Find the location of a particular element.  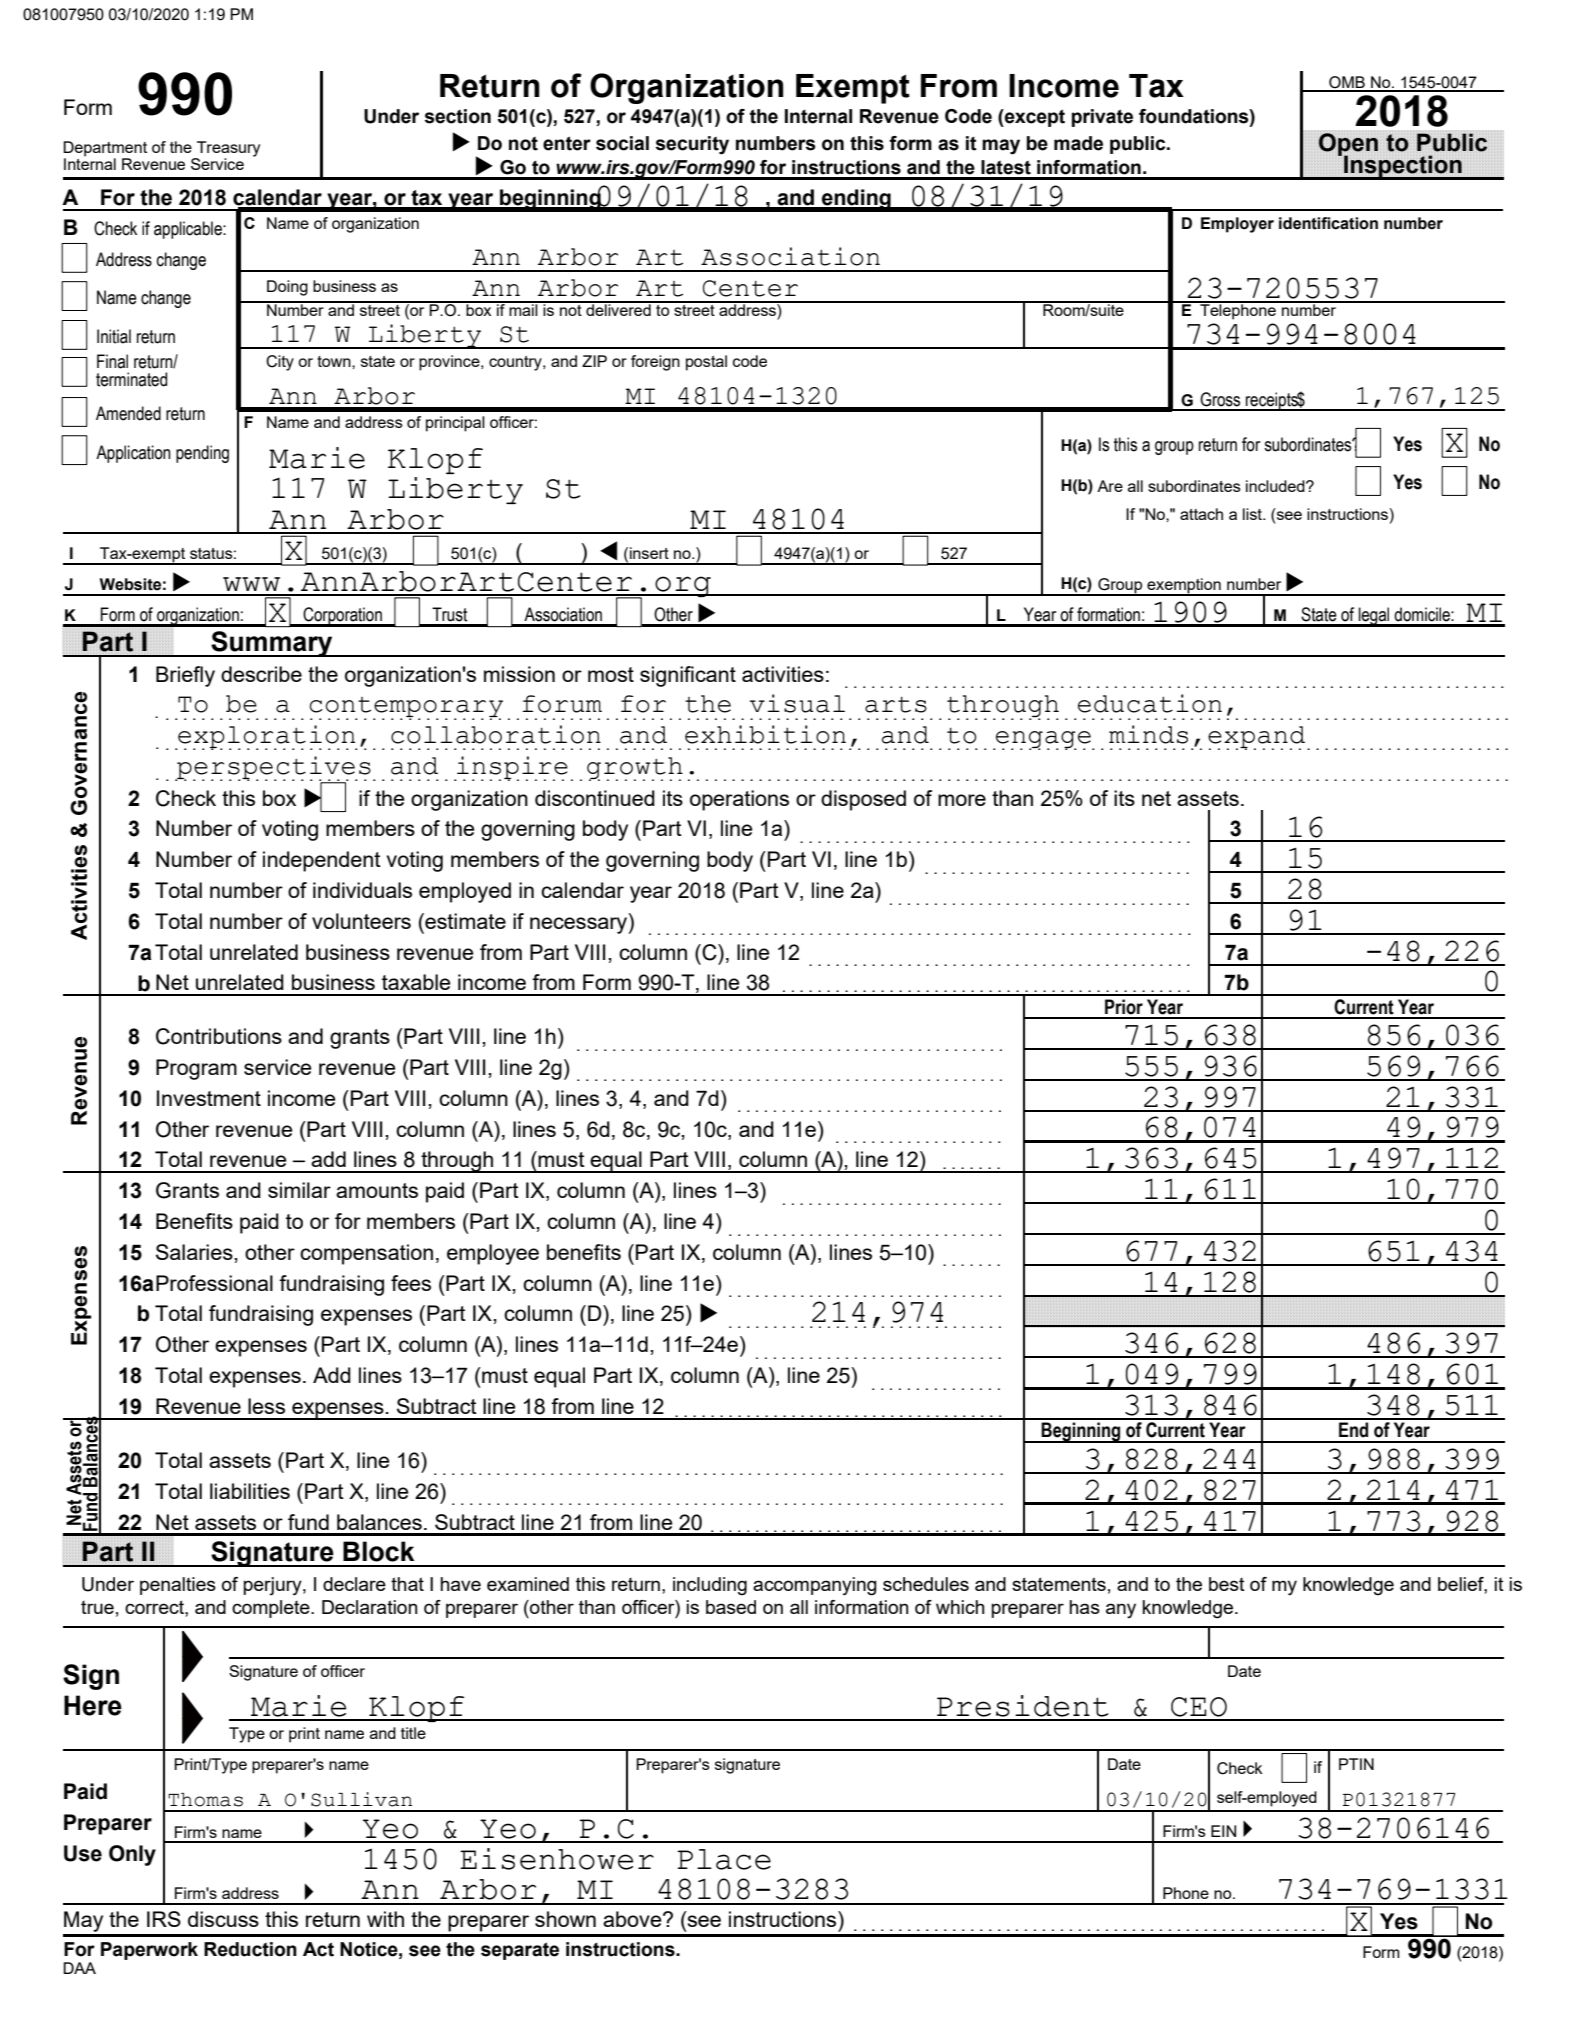

education is located at coordinates (1150, 703).
